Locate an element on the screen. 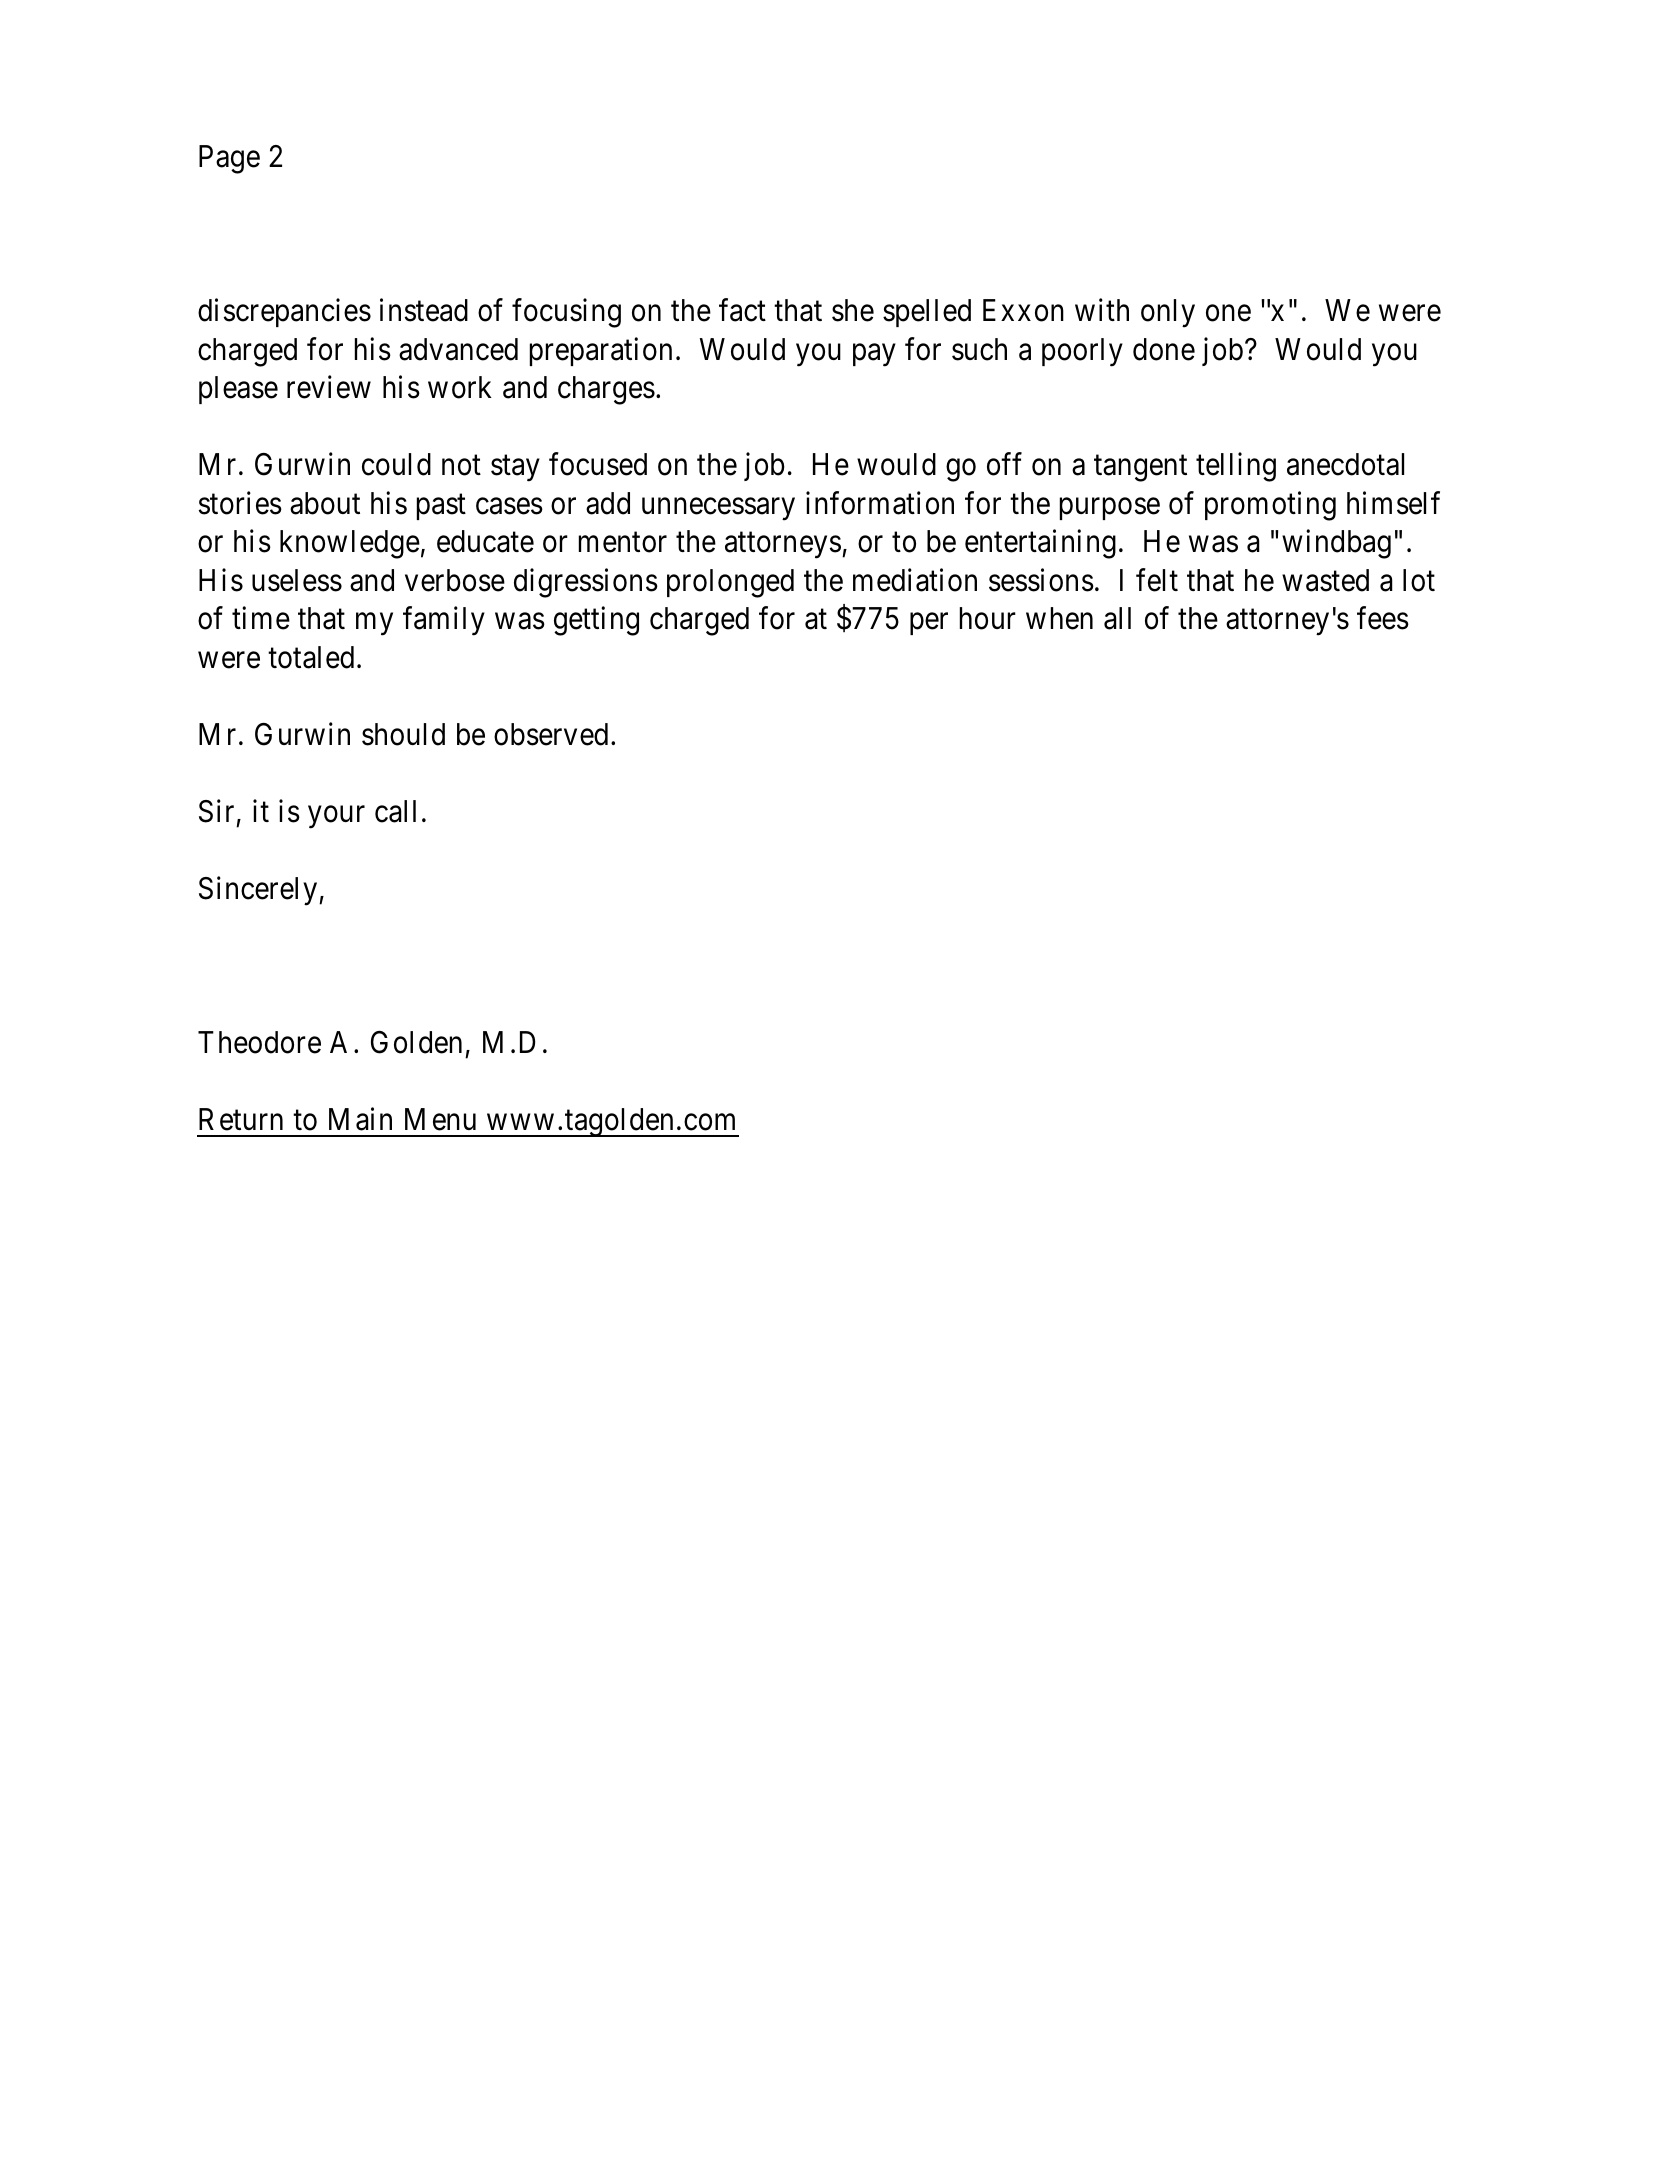 This screenshot has width=1678, height=2172. she is located at coordinates (853, 310).
